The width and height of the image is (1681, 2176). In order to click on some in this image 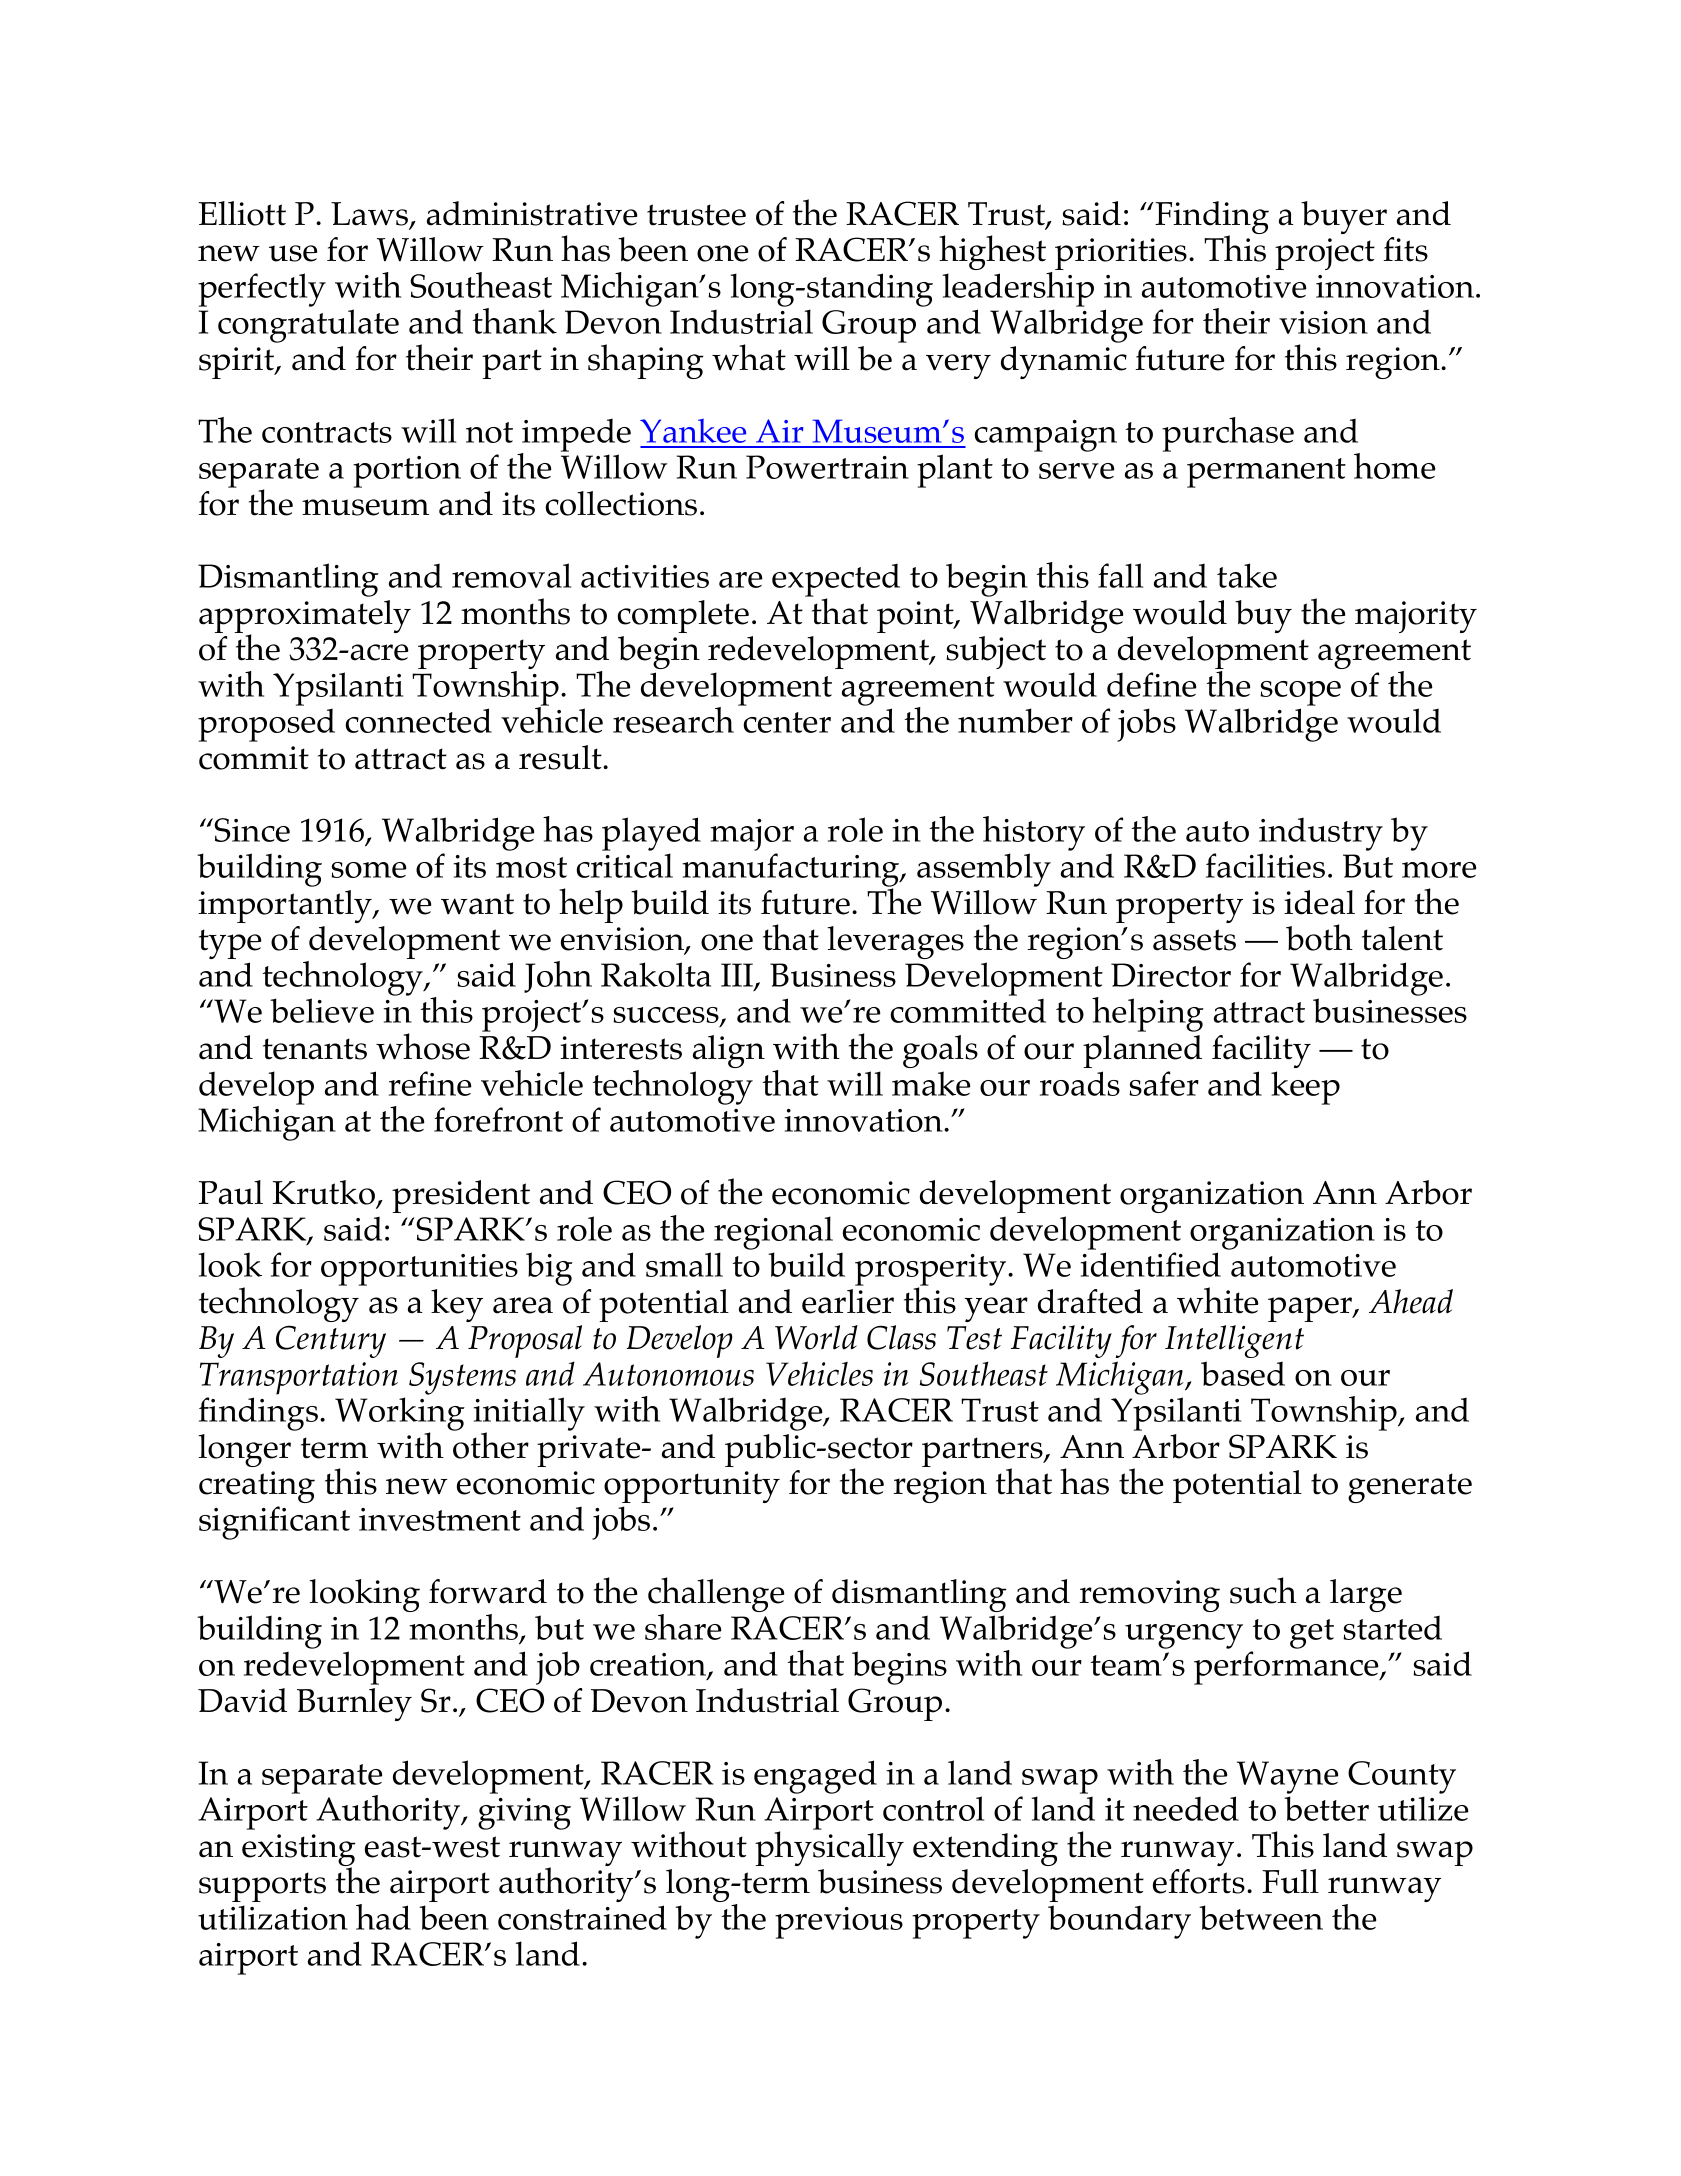, I will do `click(368, 870)`.
